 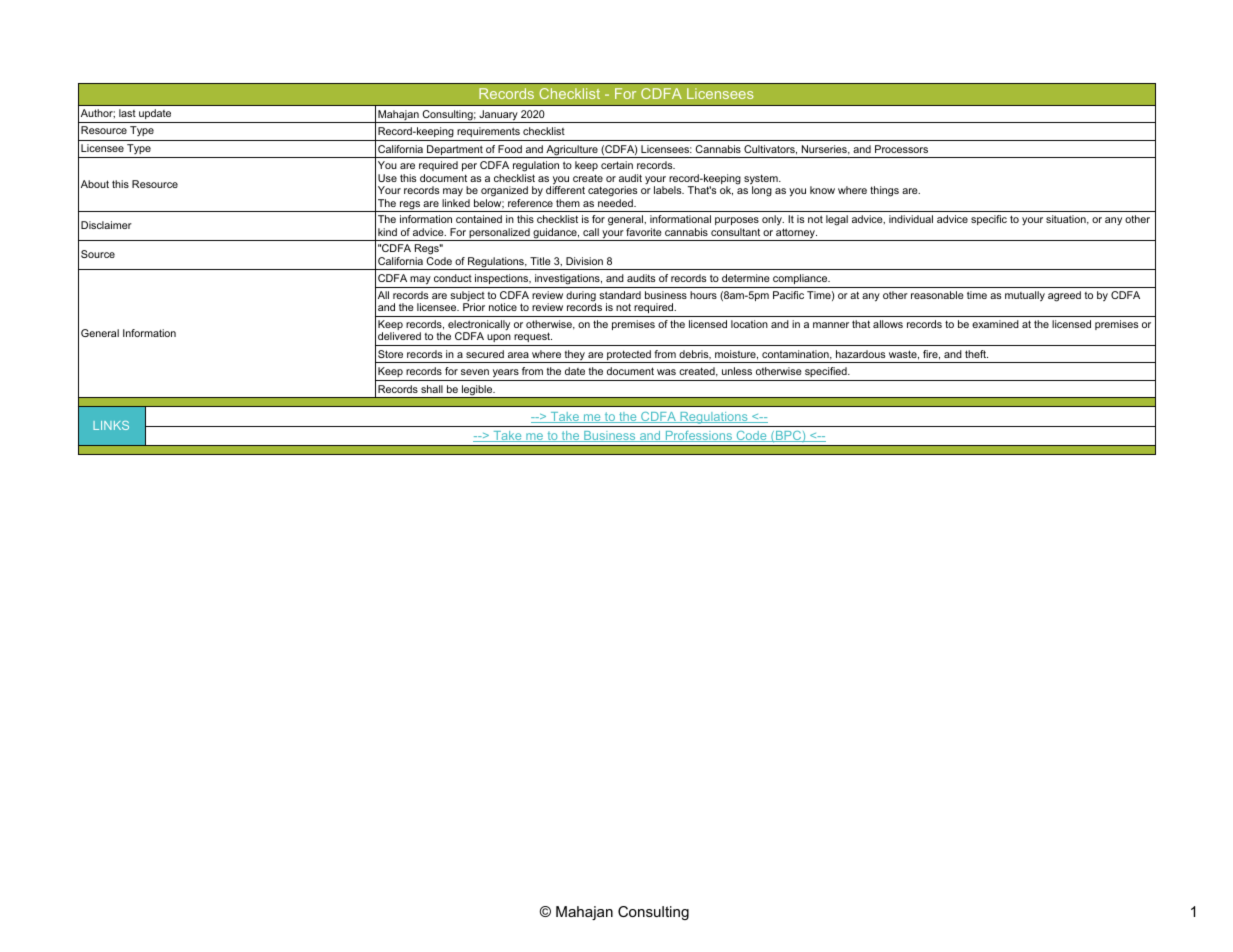 I want to click on request, so click(x=532, y=339).
